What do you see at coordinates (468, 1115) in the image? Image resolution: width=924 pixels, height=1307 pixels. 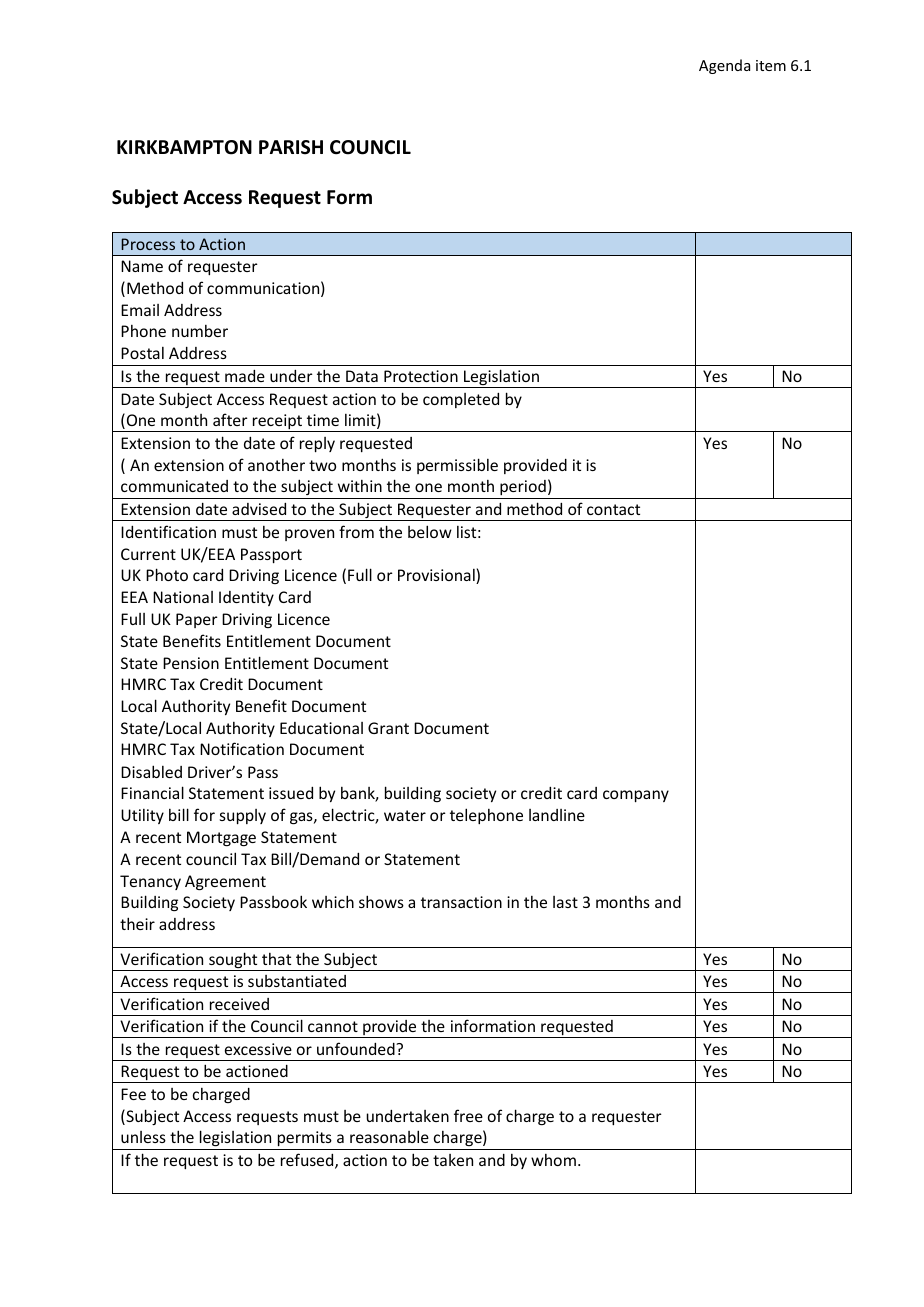 I see `free` at bounding box center [468, 1115].
